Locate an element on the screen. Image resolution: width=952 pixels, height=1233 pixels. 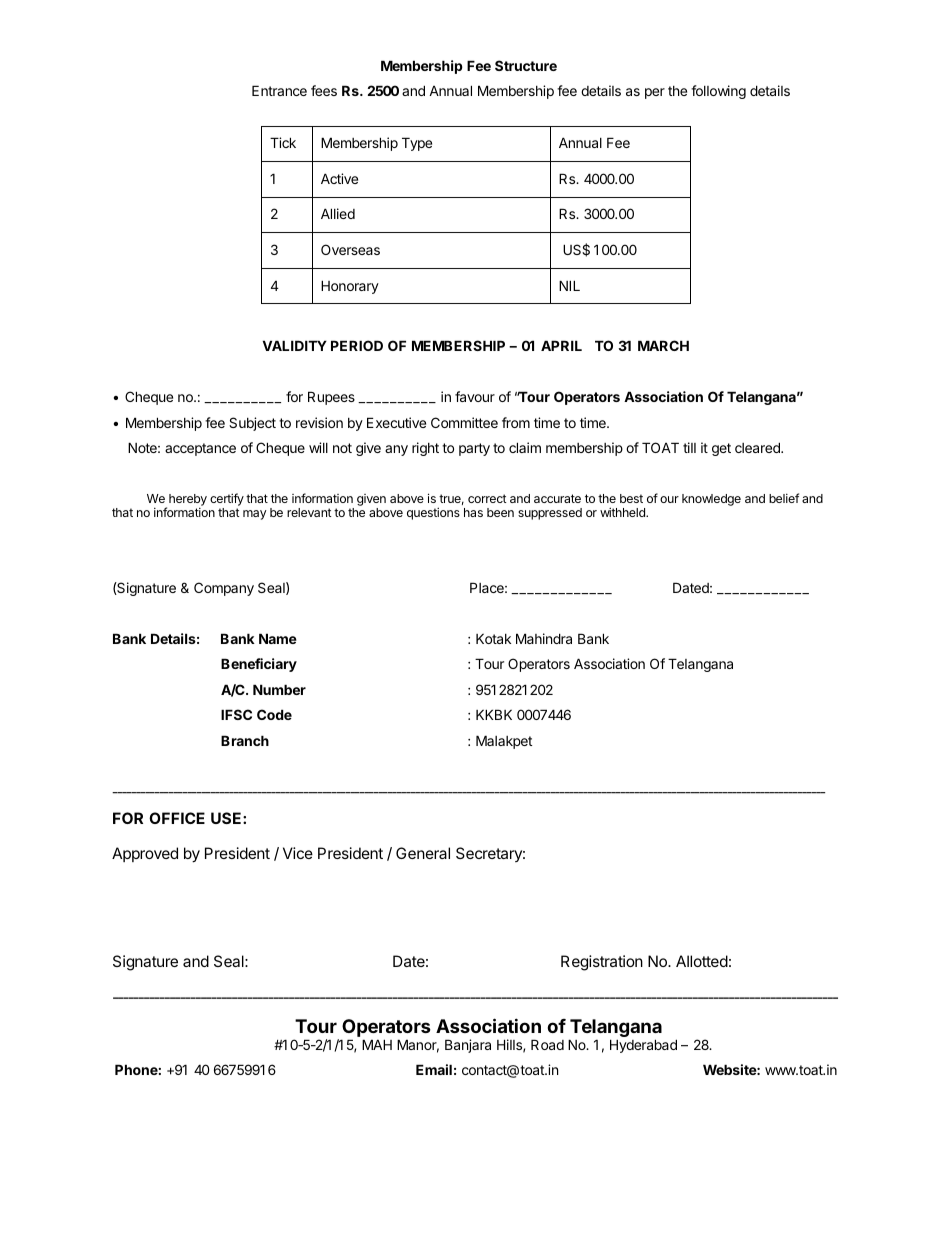
Tick is located at coordinates (283, 142).
